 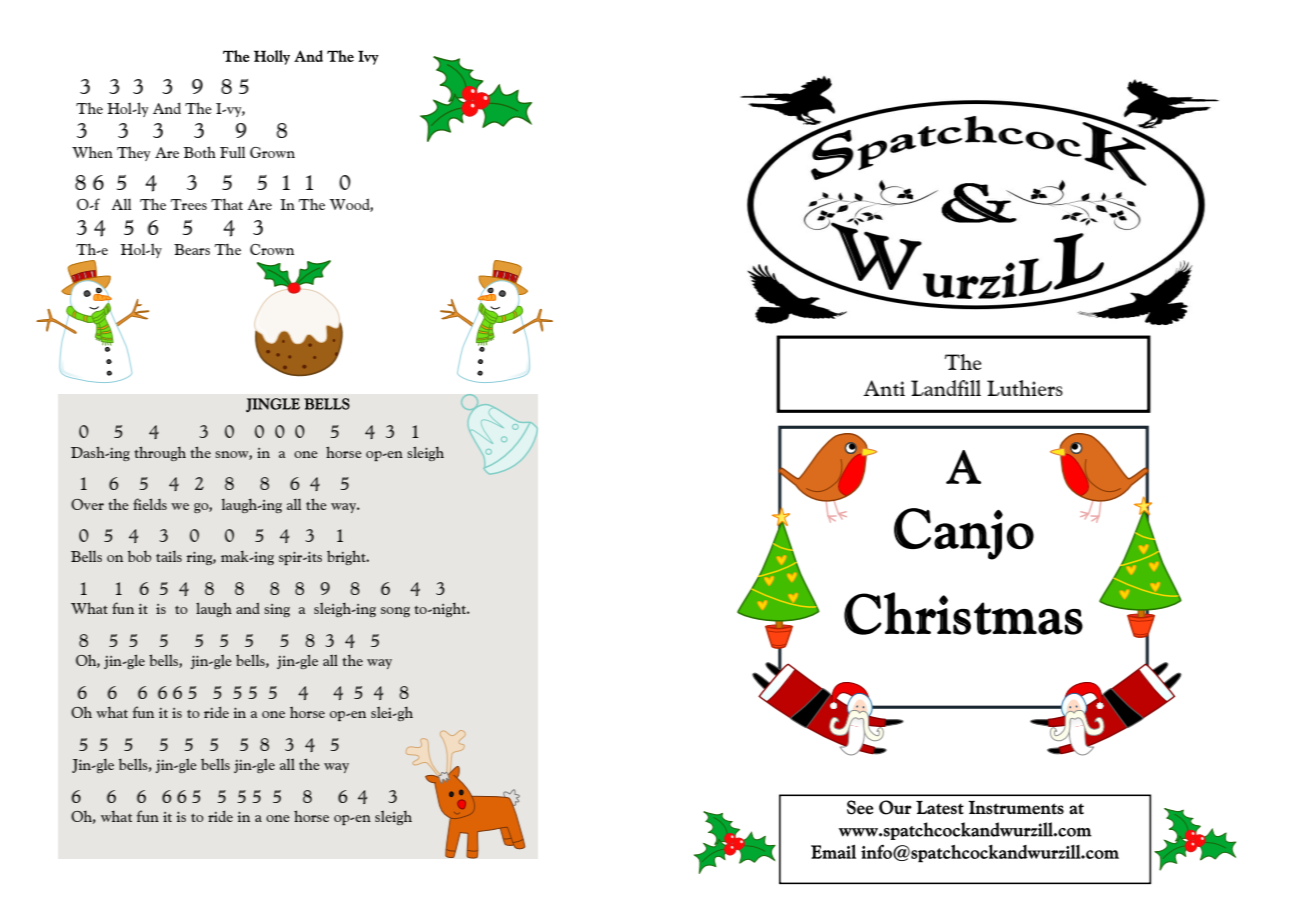 What do you see at coordinates (946, 388) in the image?
I see `Landfill` at bounding box center [946, 388].
